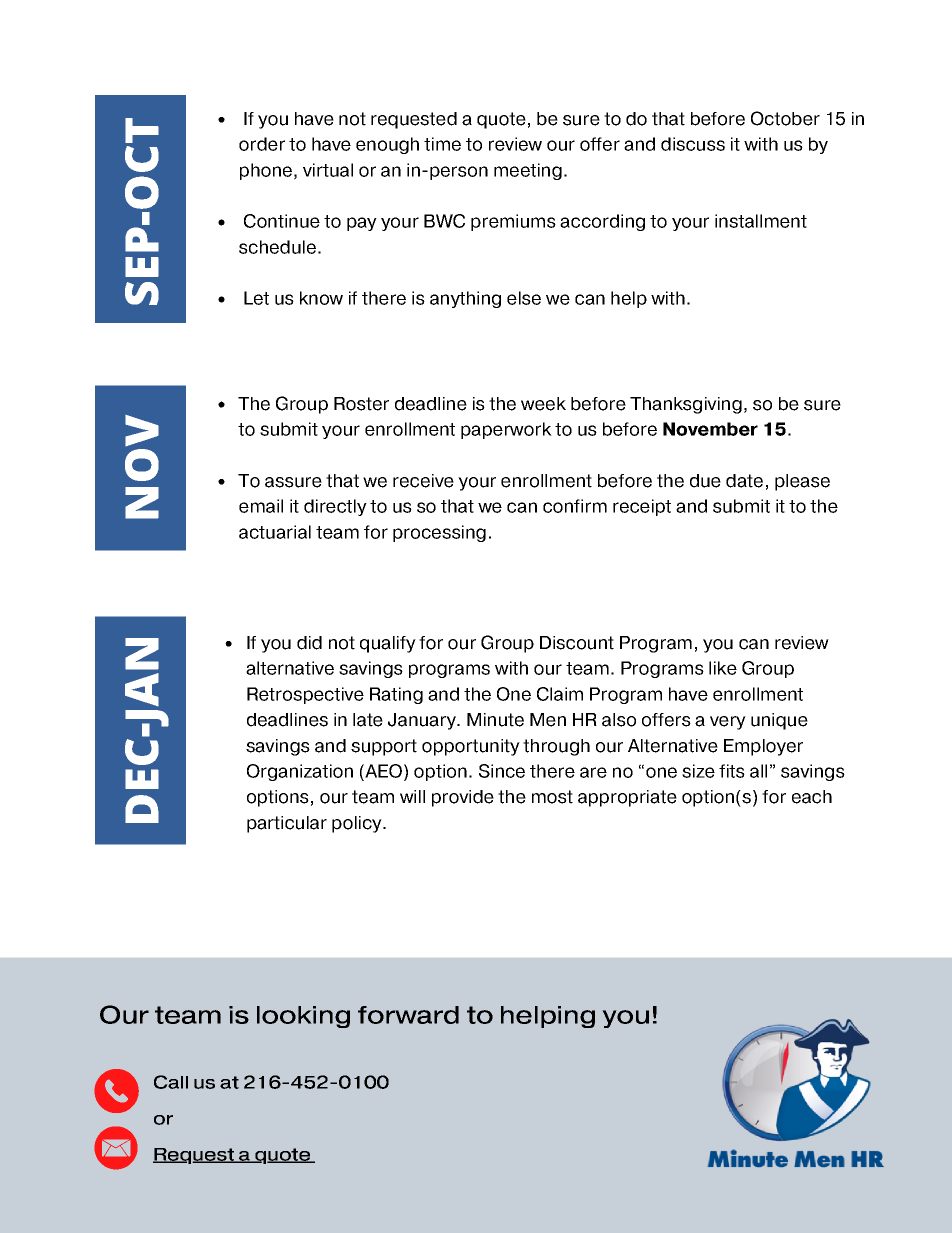 The width and height of the screenshot is (952, 1233). I want to click on meeting, so click(528, 171).
